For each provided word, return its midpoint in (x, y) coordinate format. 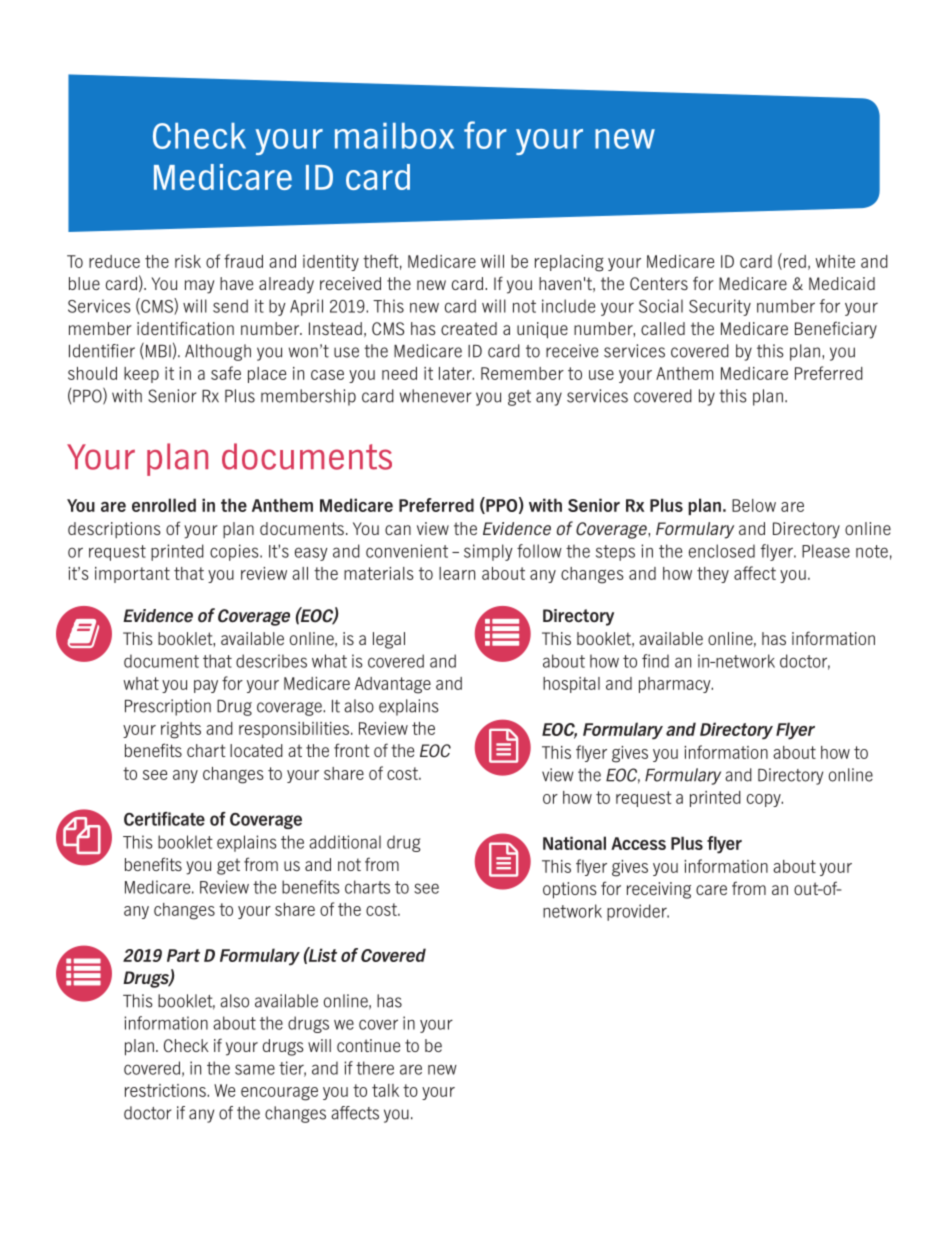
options (570, 890)
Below (754, 505)
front (352, 750)
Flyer (795, 731)
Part (183, 955)
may (199, 287)
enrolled (164, 505)
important (132, 575)
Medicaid (842, 283)
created (469, 328)
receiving (659, 890)
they (713, 575)
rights (181, 730)
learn (457, 573)
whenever (436, 396)
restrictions (166, 1090)
